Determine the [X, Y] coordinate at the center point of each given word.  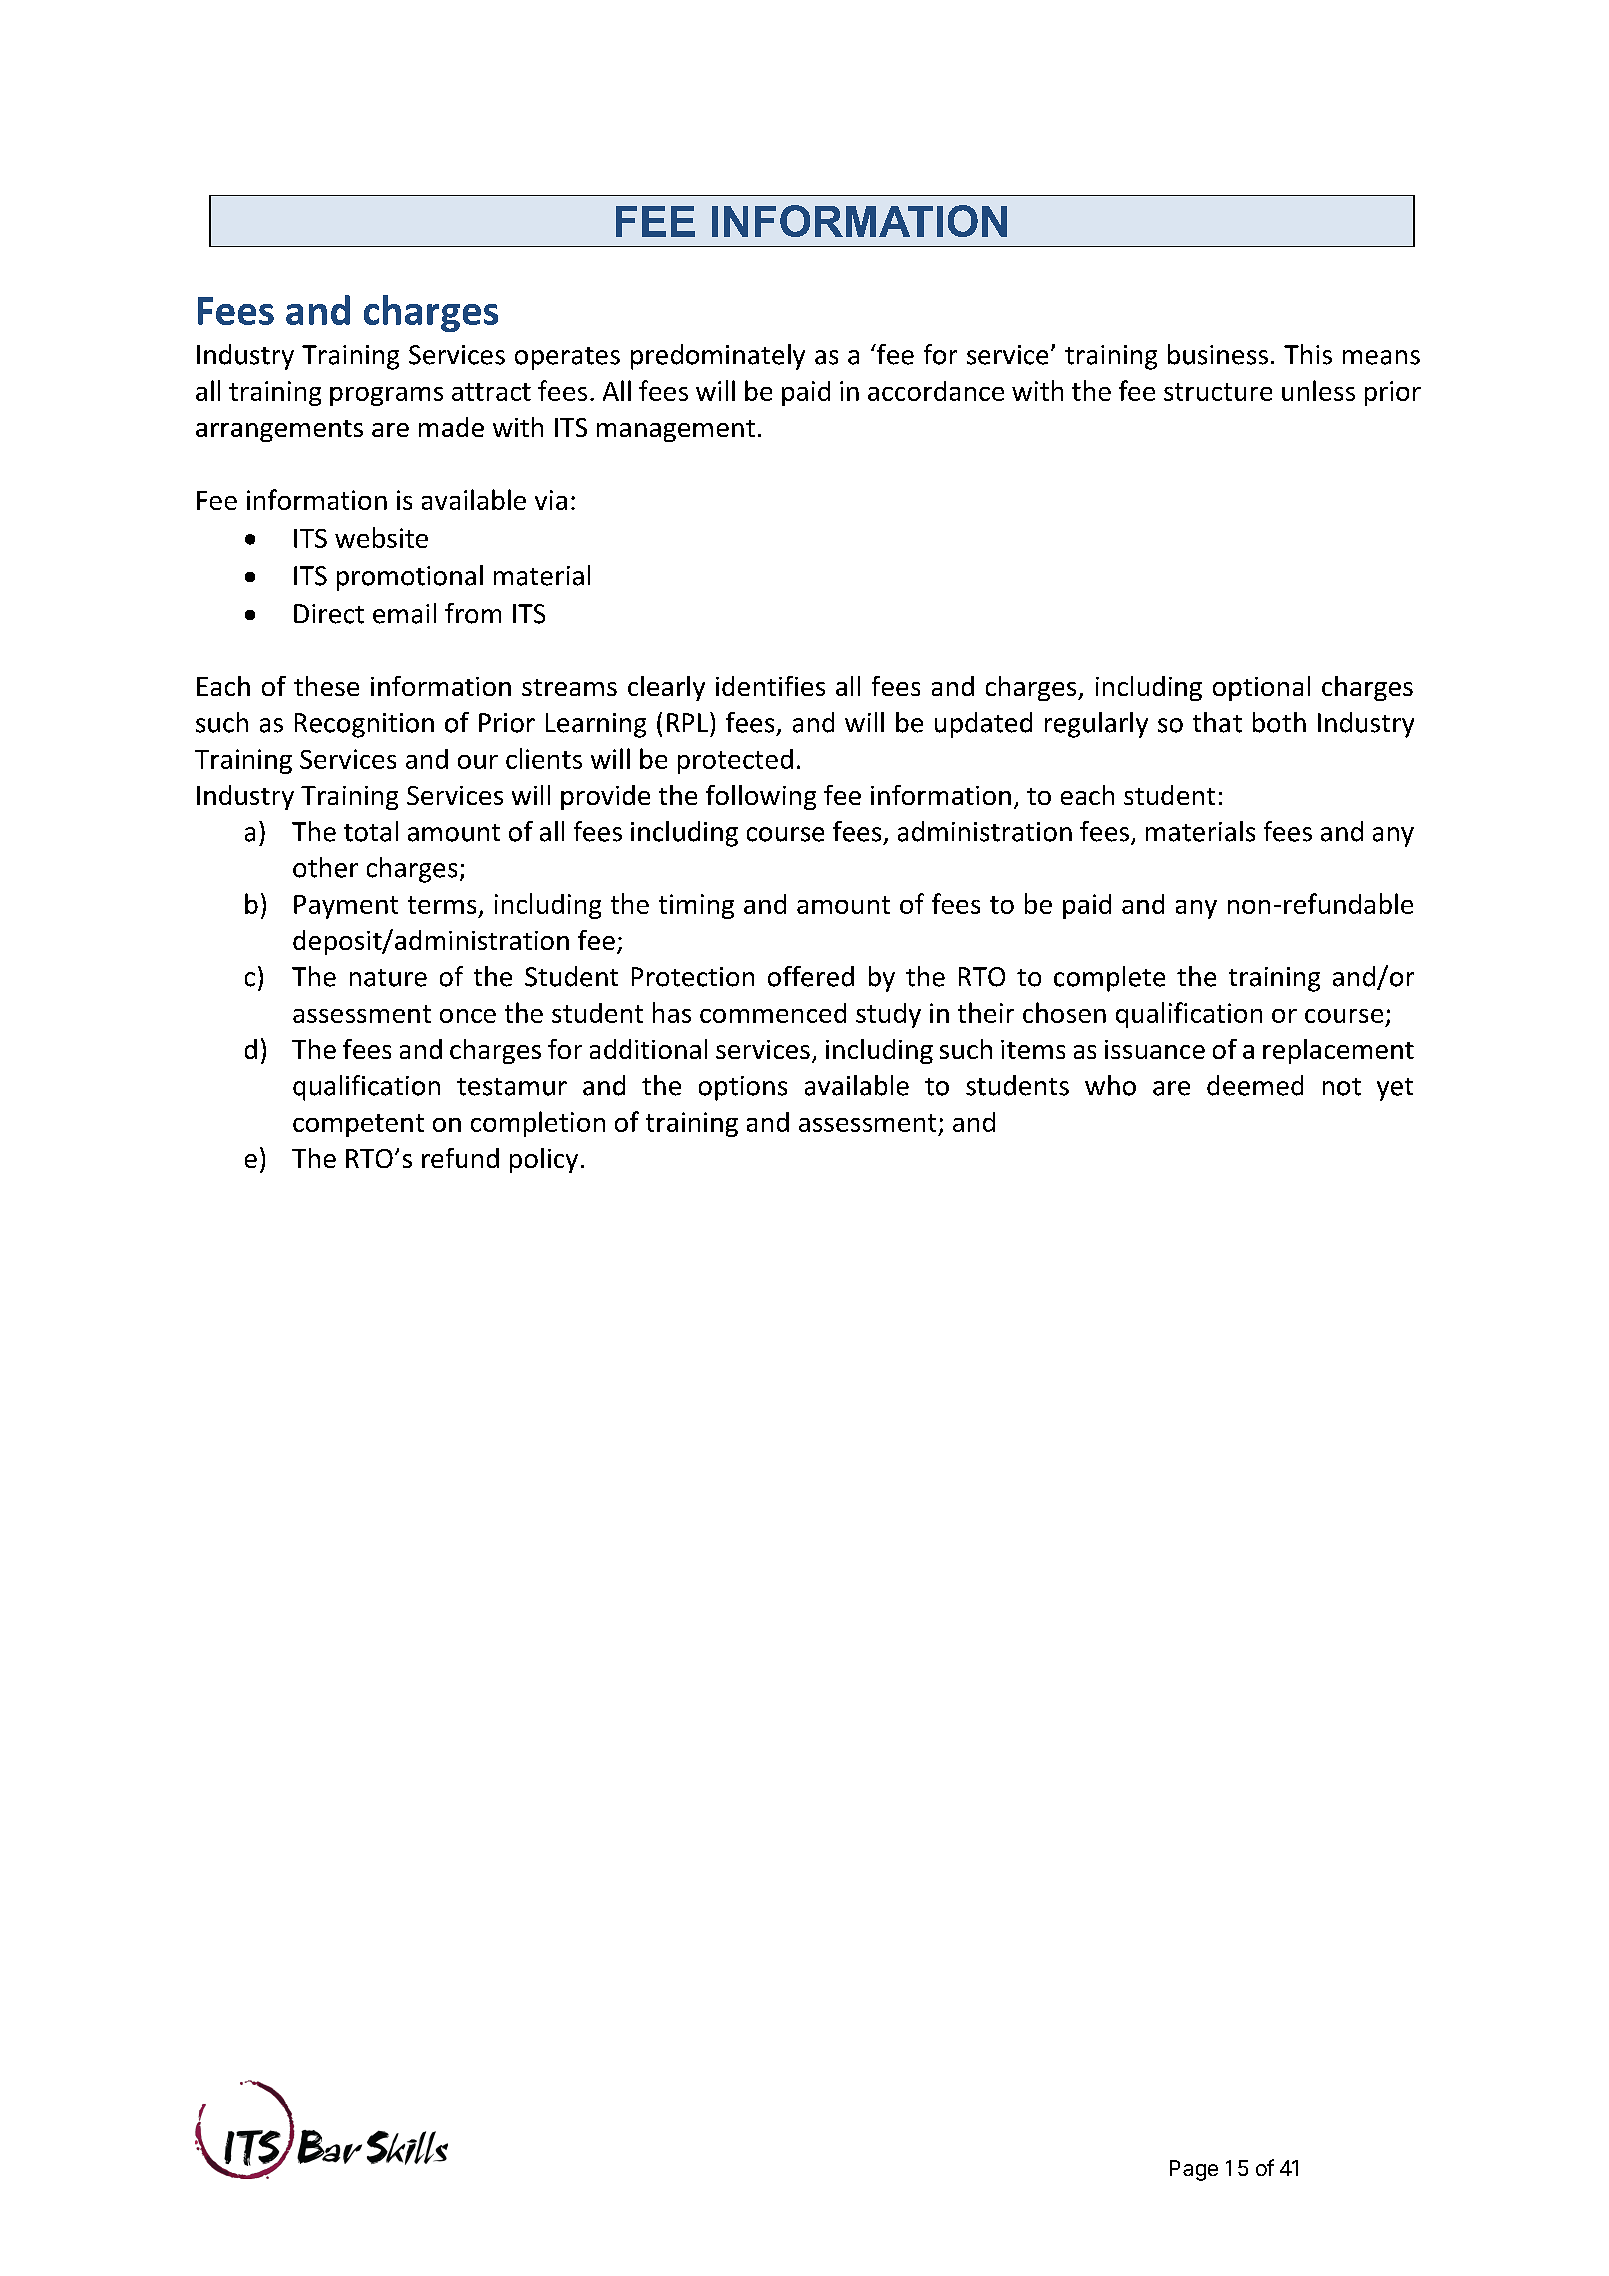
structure [1218, 392]
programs [386, 396]
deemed [1255, 1085]
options [743, 1088]
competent [358, 1125]
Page [1194, 2170]
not [1342, 1087]
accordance [936, 391]
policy [544, 1160]
